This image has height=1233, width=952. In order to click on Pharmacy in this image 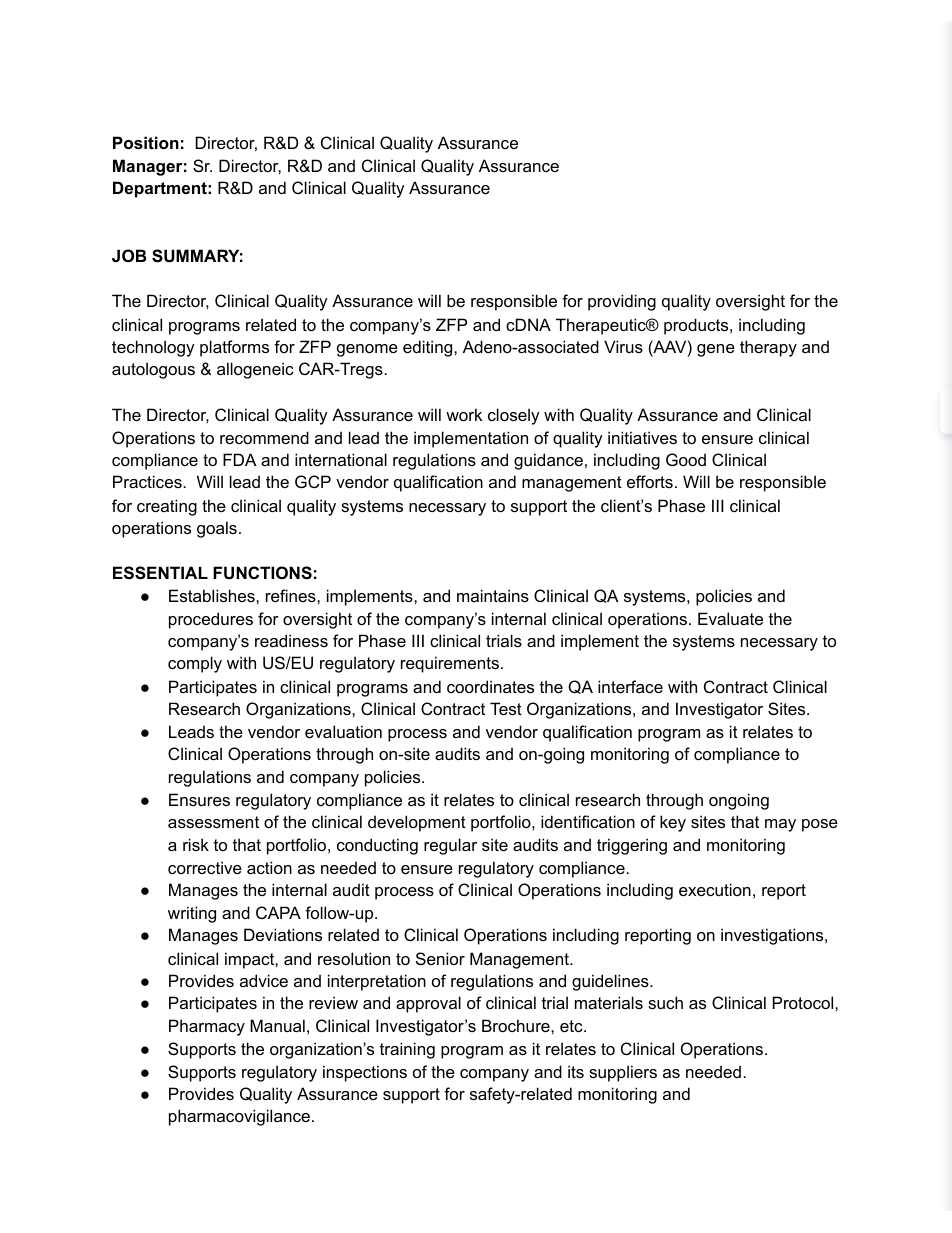, I will do `click(207, 1027)`.
